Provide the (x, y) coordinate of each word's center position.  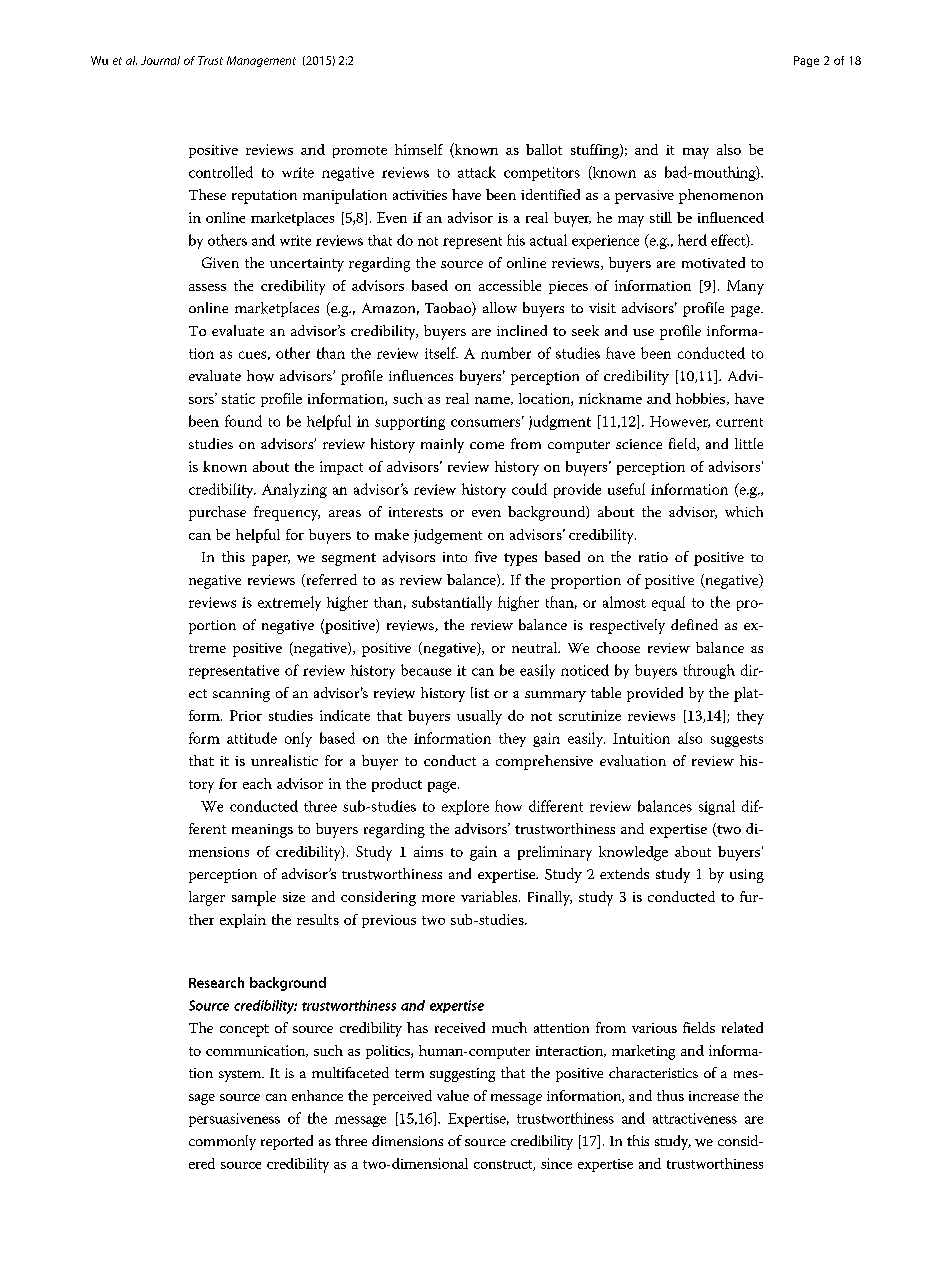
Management (261, 61)
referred (330, 580)
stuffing (596, 151)
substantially (452, 603)
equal (668, 603)
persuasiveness (234, 1120)
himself (419, 149)
